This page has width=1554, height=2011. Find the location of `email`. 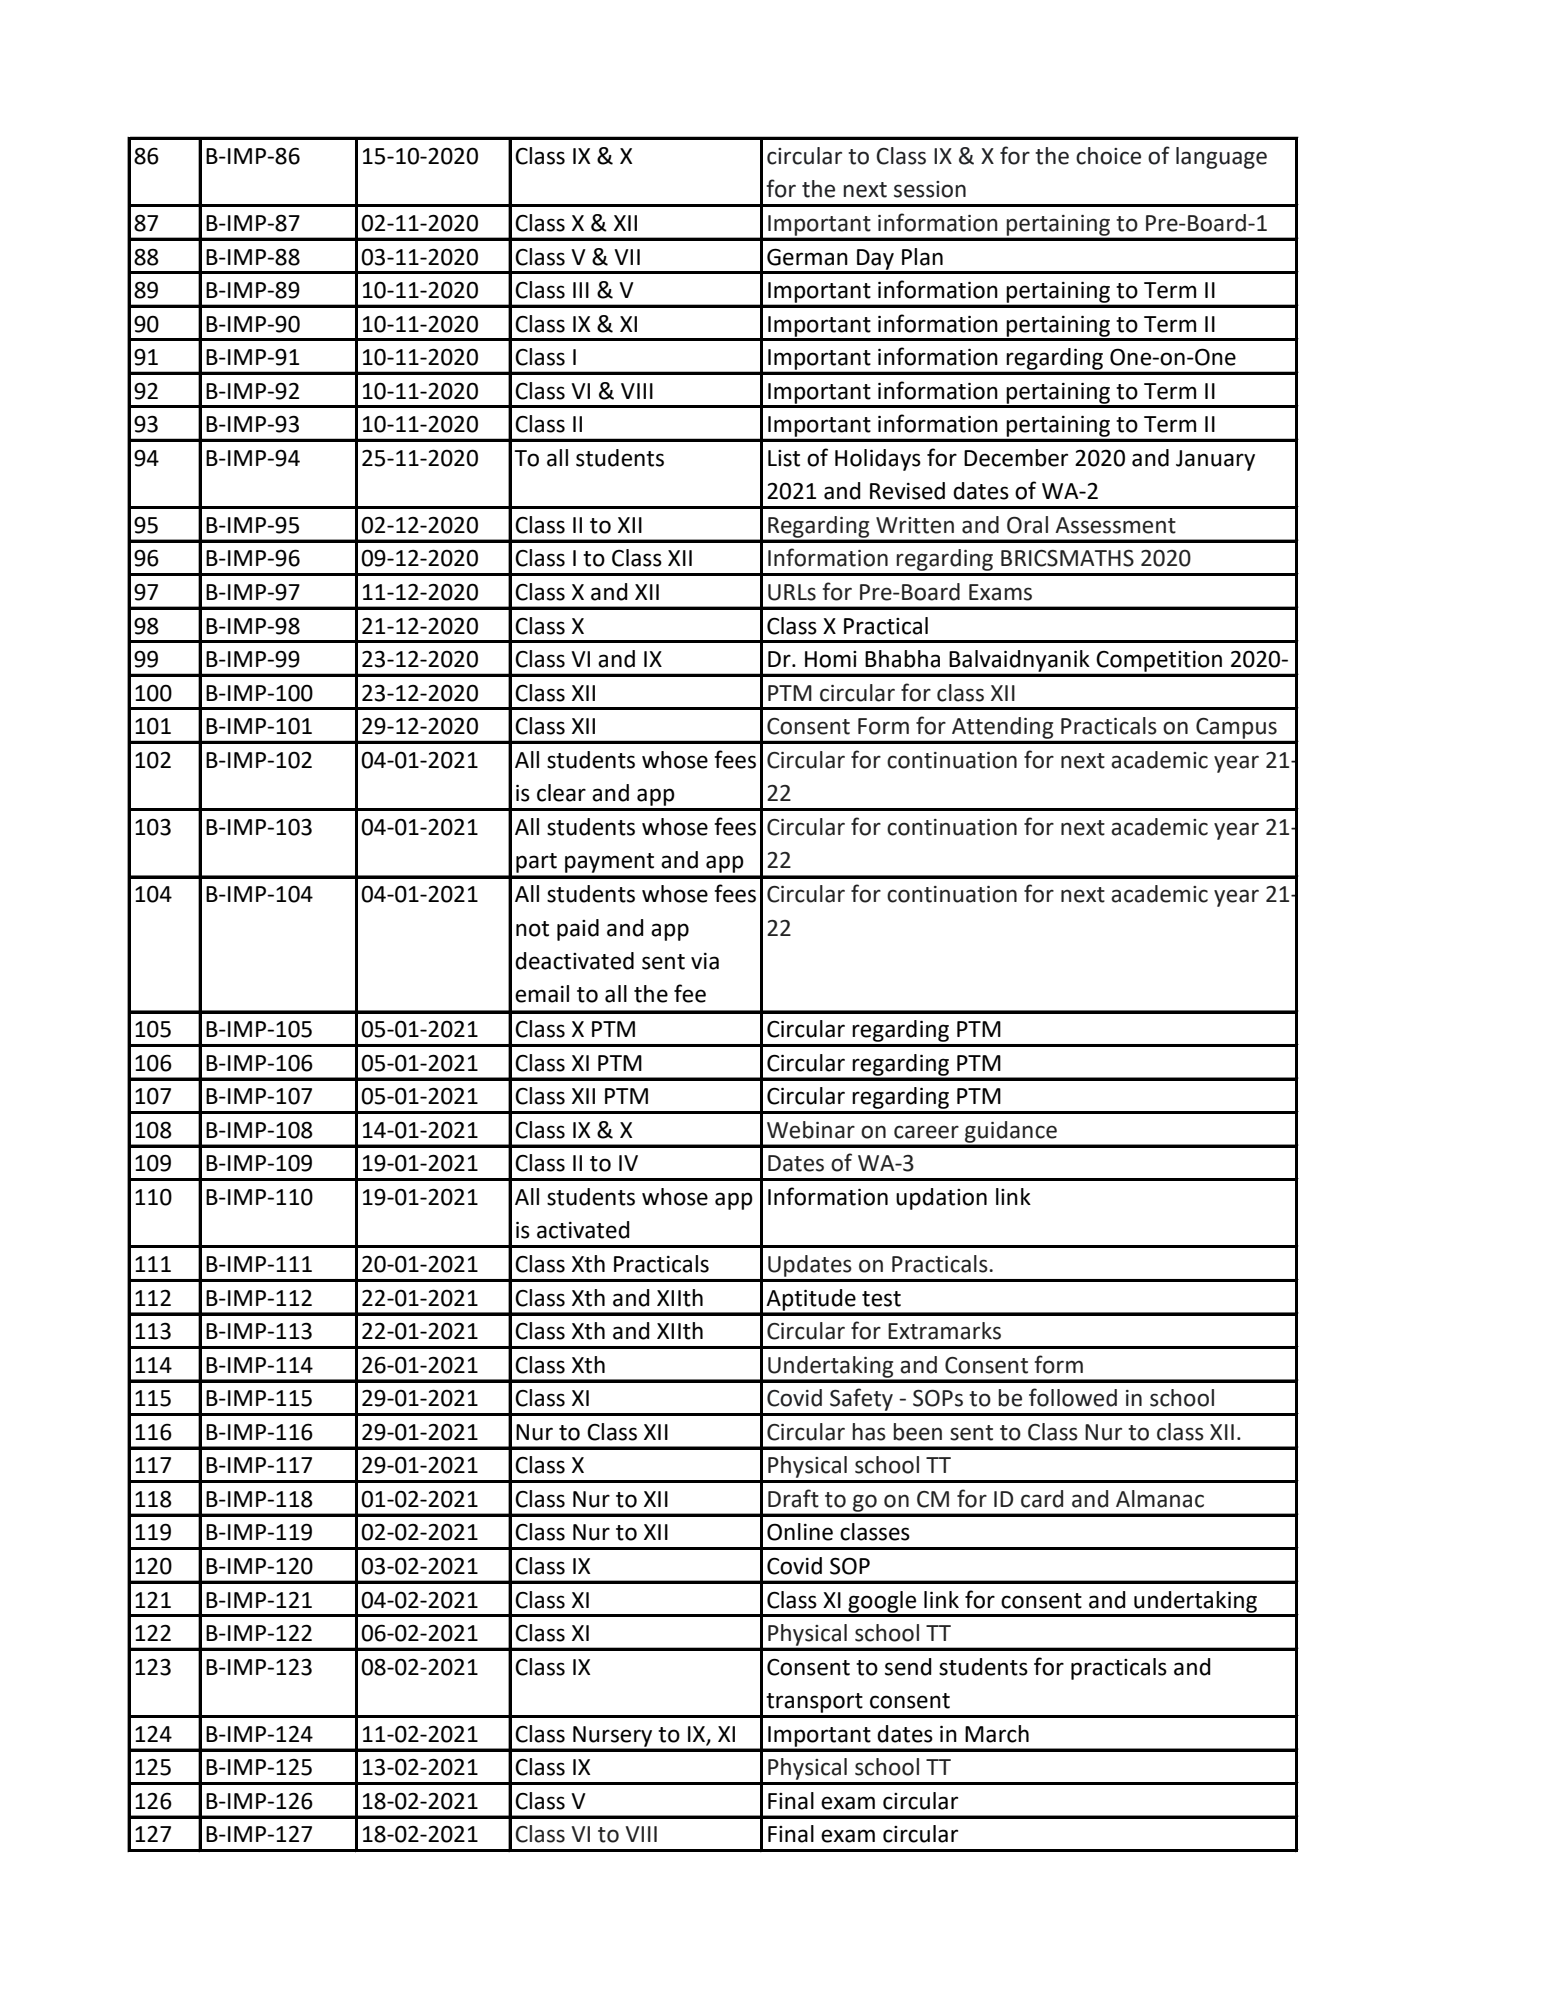

email is located at coordinates (542, 994).
